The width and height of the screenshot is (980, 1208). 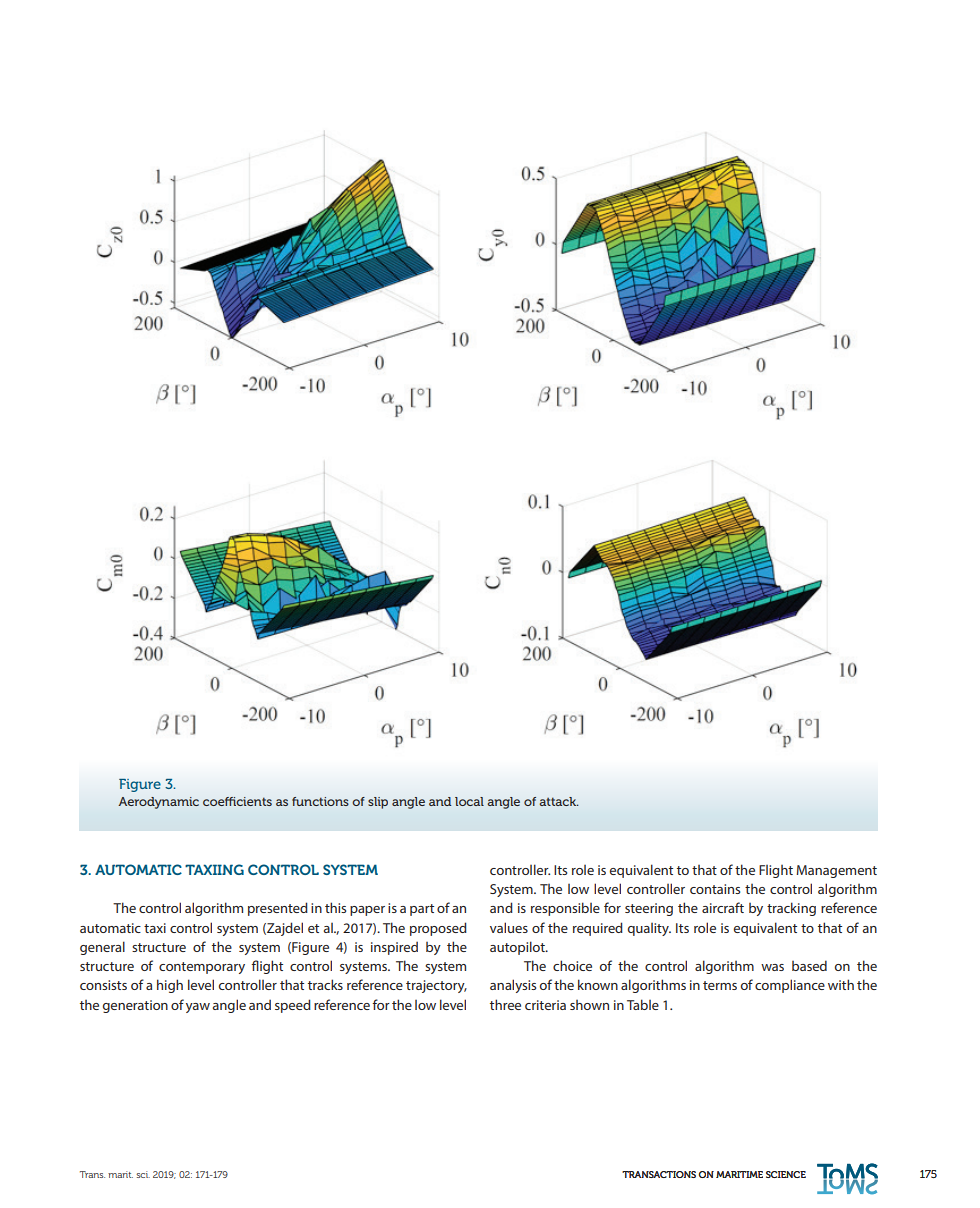 What do you see at coordinates (278, 909) in the screenshot?
I see `presented` at bounding box center [278, 909].
